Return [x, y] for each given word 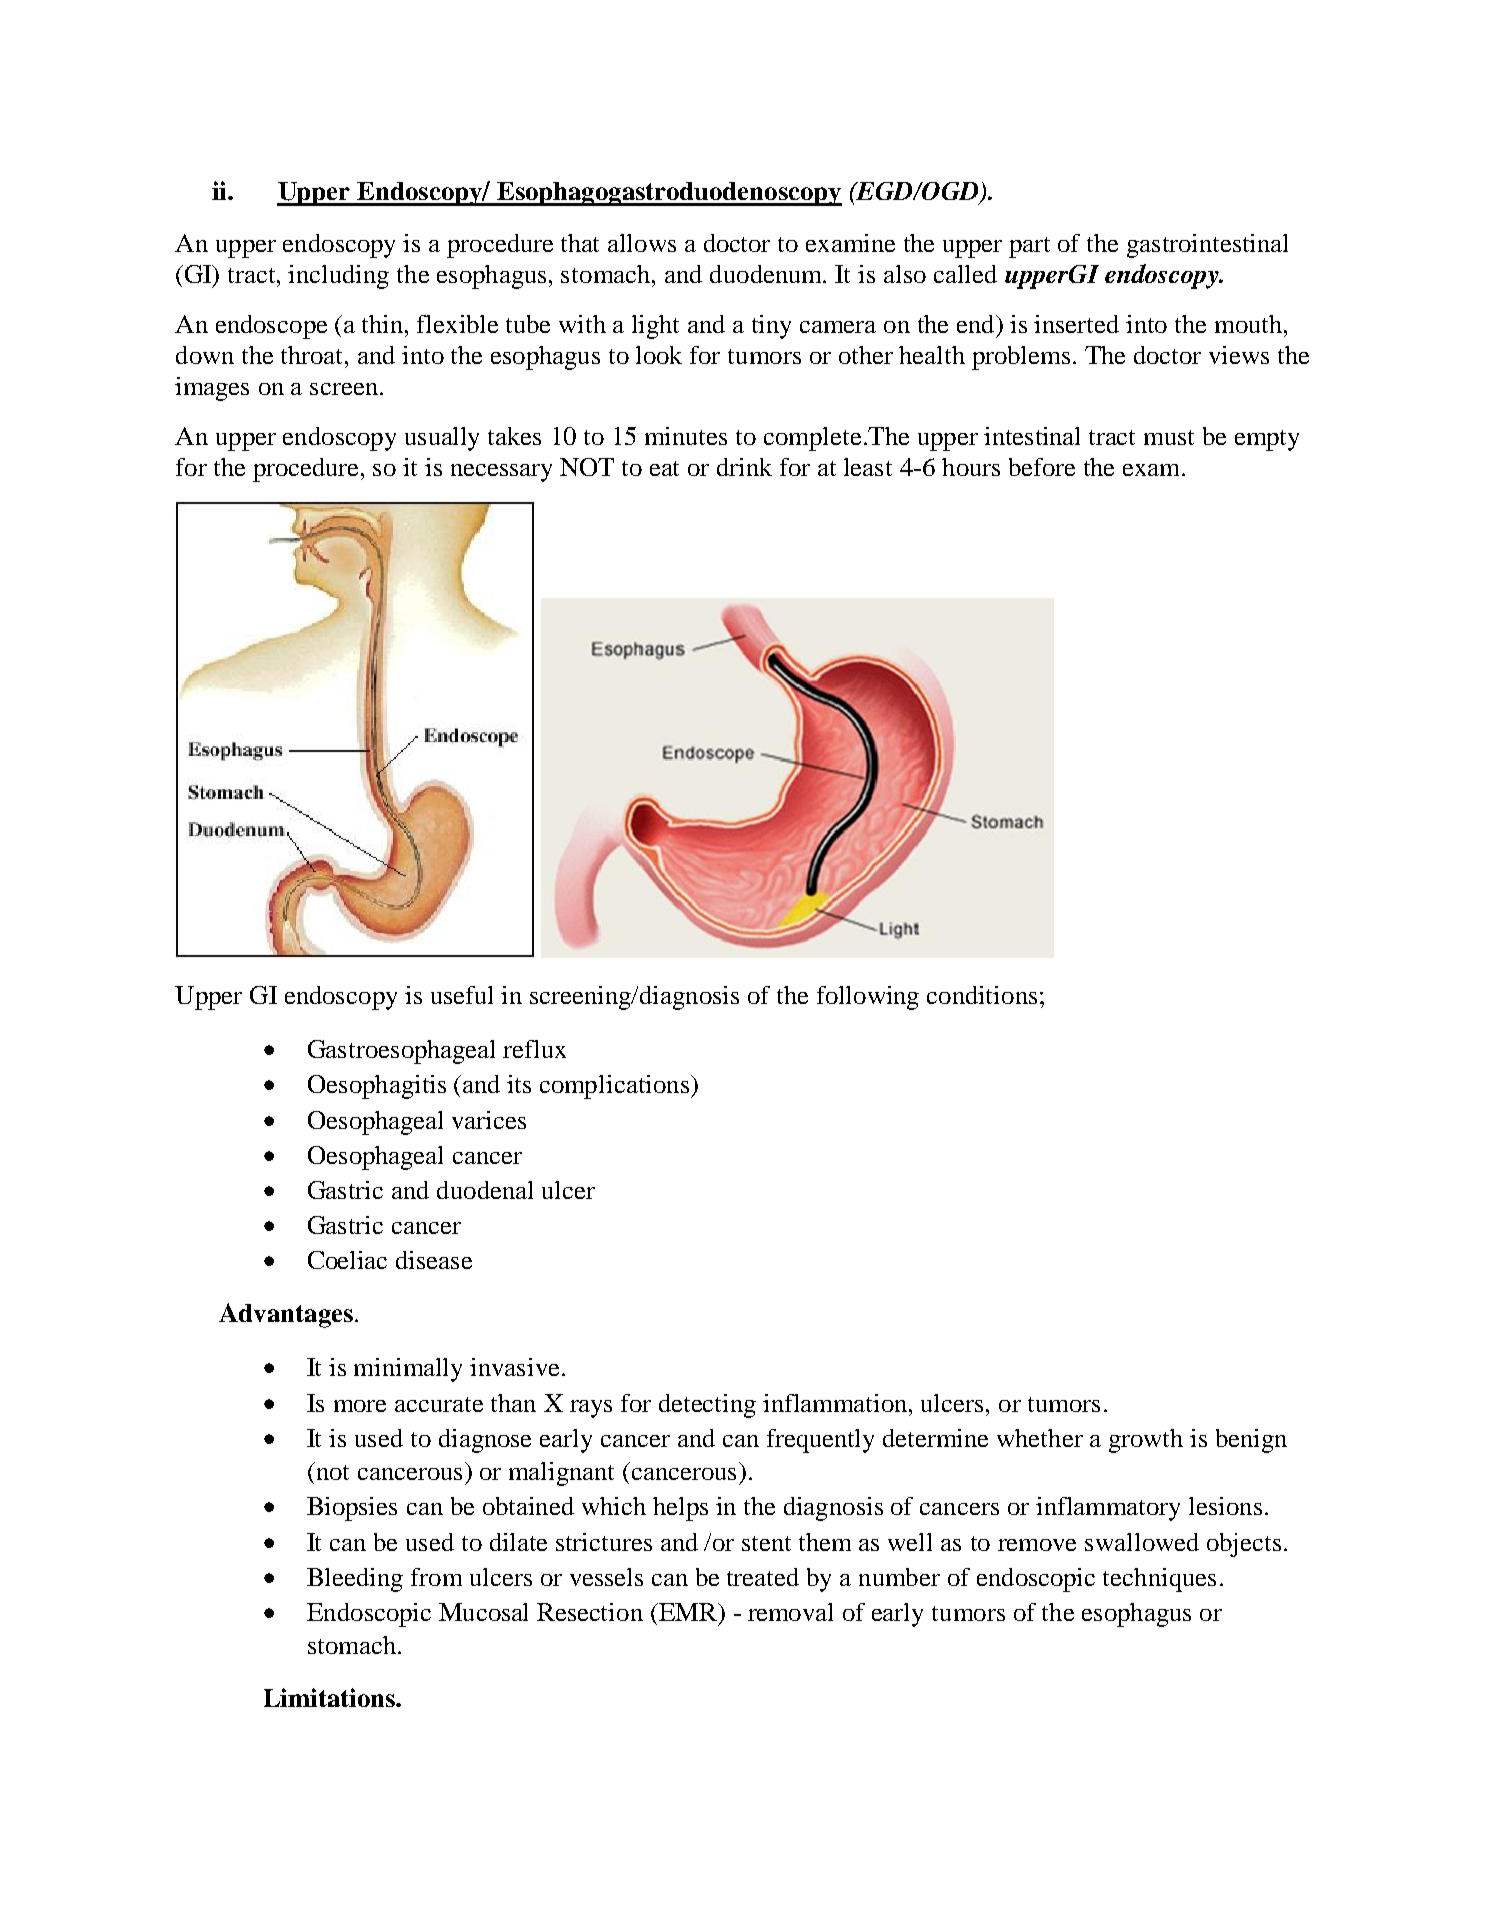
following [868, 998]
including [338, 277]
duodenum [767, 274]
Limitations [330, 1697]
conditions [982, 995]
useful [462, 995]
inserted [1076, 324]
